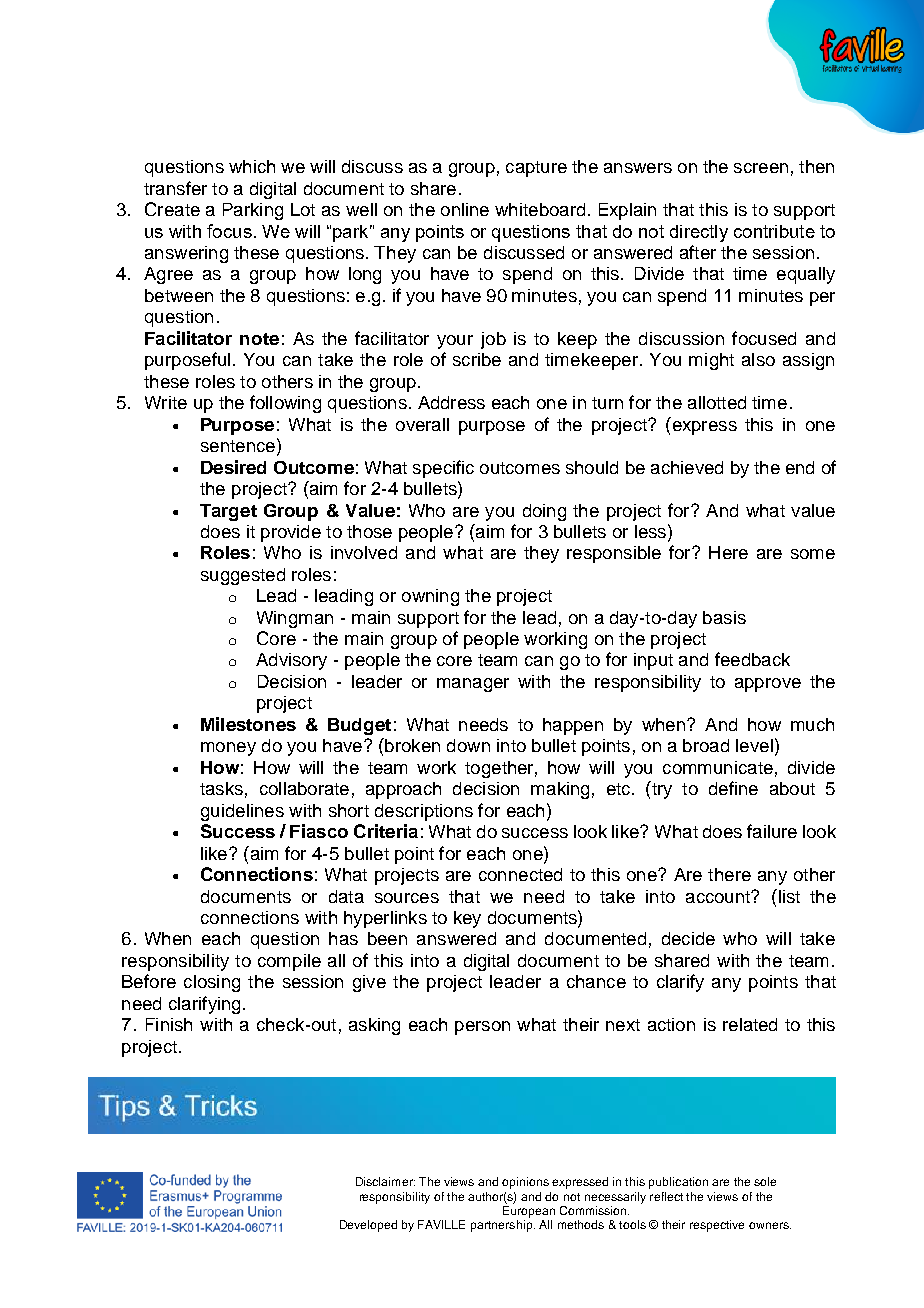  I want to click on sole, so click(765, 1181).
